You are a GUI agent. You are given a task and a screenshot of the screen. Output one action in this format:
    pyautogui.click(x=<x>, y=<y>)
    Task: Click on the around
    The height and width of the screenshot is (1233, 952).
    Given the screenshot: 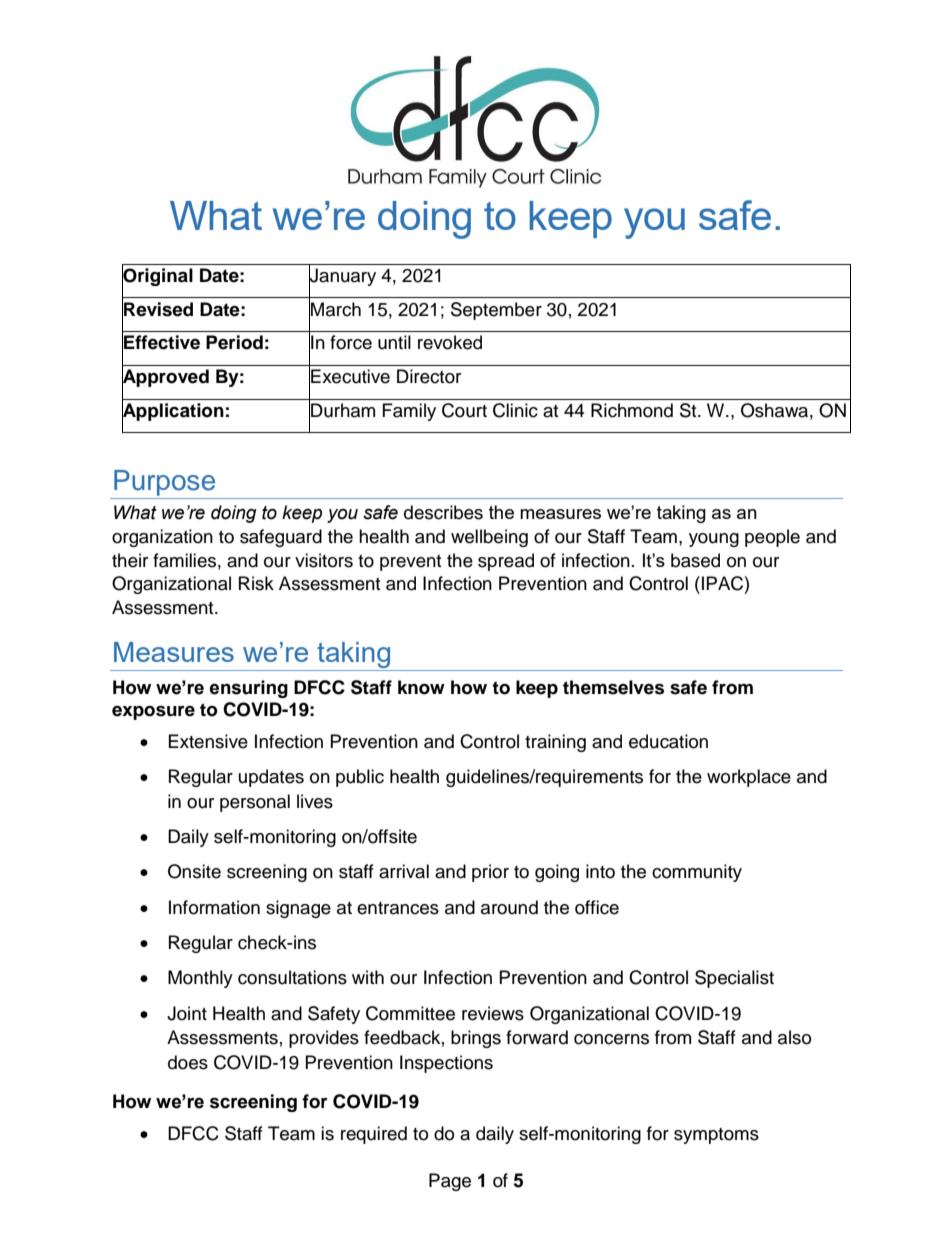 What is the action you would take?
    pyautogui.click(x=509, y=907)
